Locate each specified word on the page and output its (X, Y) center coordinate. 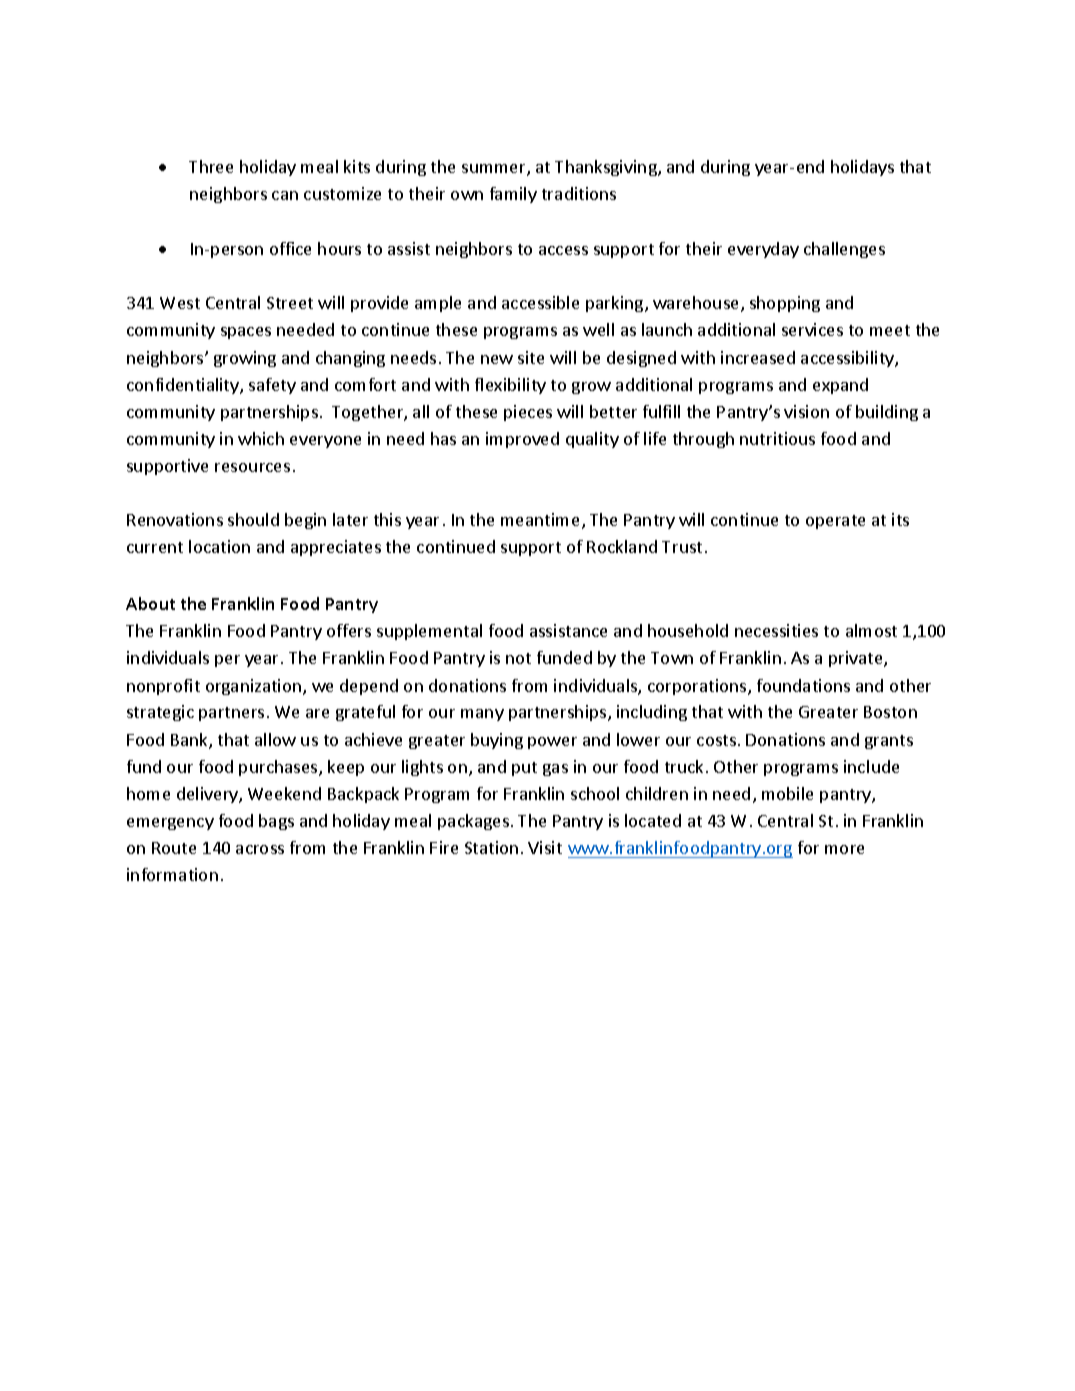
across (260, 849)
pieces (528, 413)
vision (806, 411)
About (150, 603)
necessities (776, 630)
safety (272, 386)
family (513, 195)
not (518, 658)
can (285, 195)
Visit (545, 847)
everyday (763, 250)
